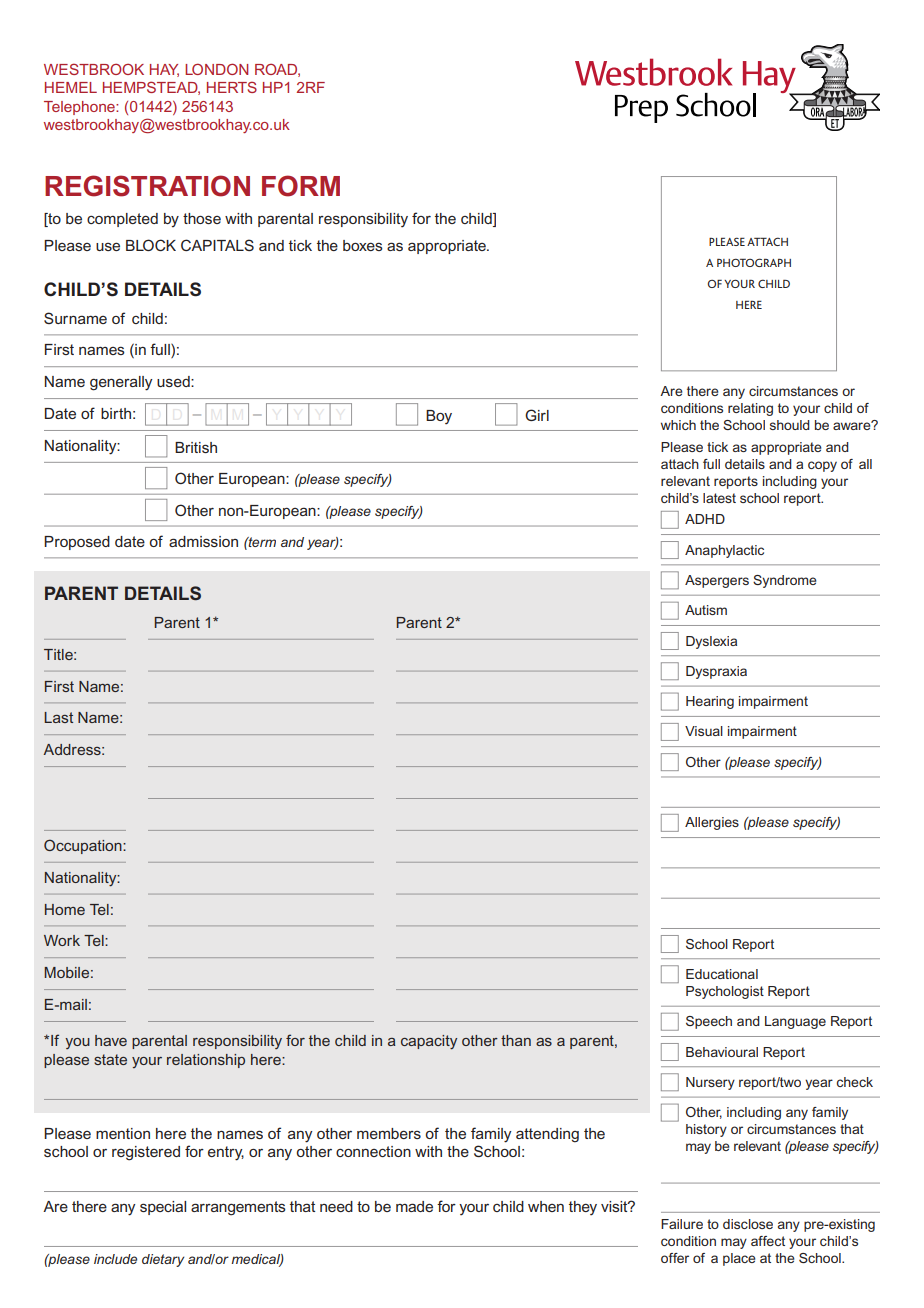 This screenshot has height=1308, width=924. What do you see at coordinates (62, 940) in the screenshot?
I see `Work` at bounding box center [62, 940].
